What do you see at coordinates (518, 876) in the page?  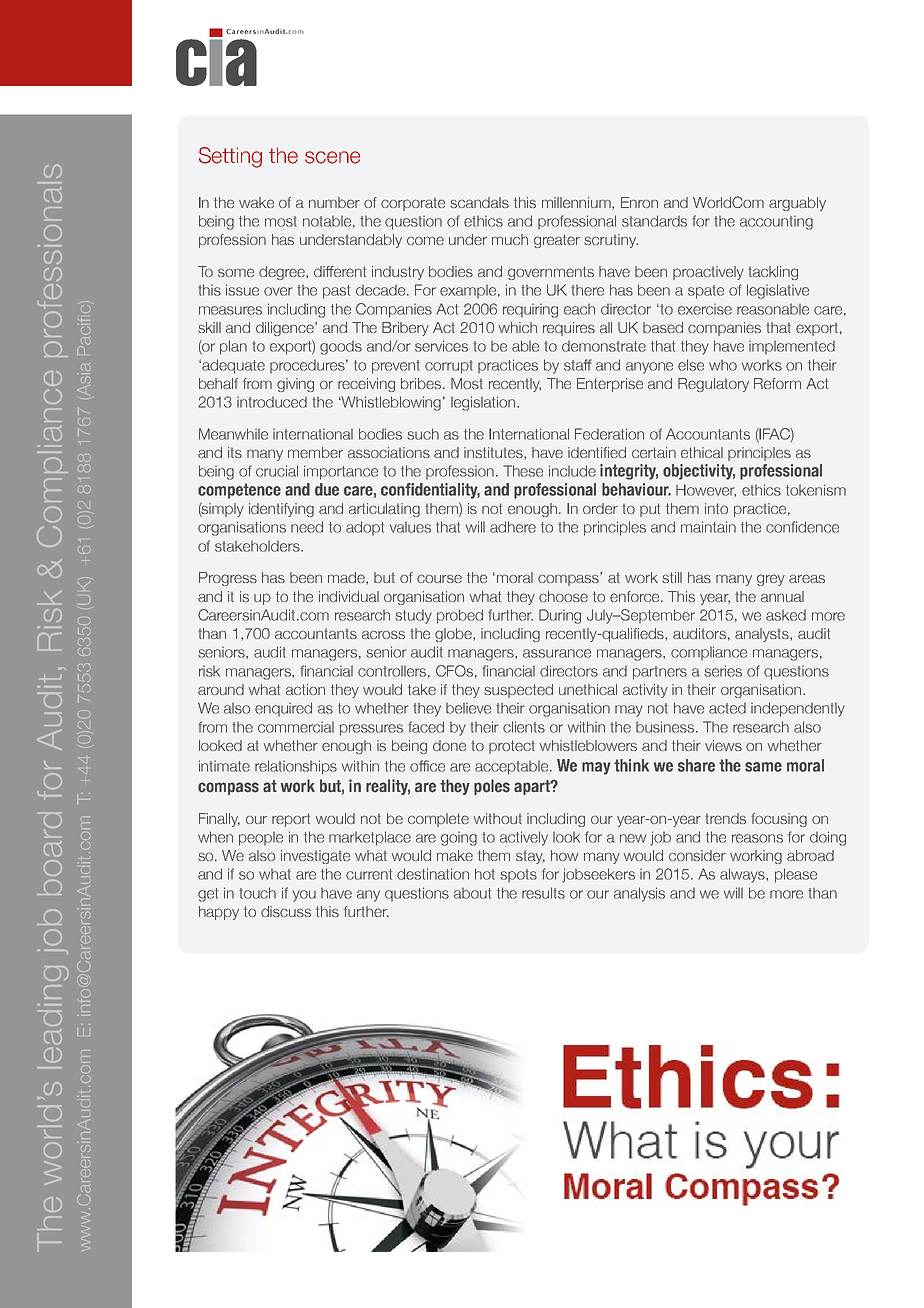 I see `spots` at bounding box center [518, 876].
